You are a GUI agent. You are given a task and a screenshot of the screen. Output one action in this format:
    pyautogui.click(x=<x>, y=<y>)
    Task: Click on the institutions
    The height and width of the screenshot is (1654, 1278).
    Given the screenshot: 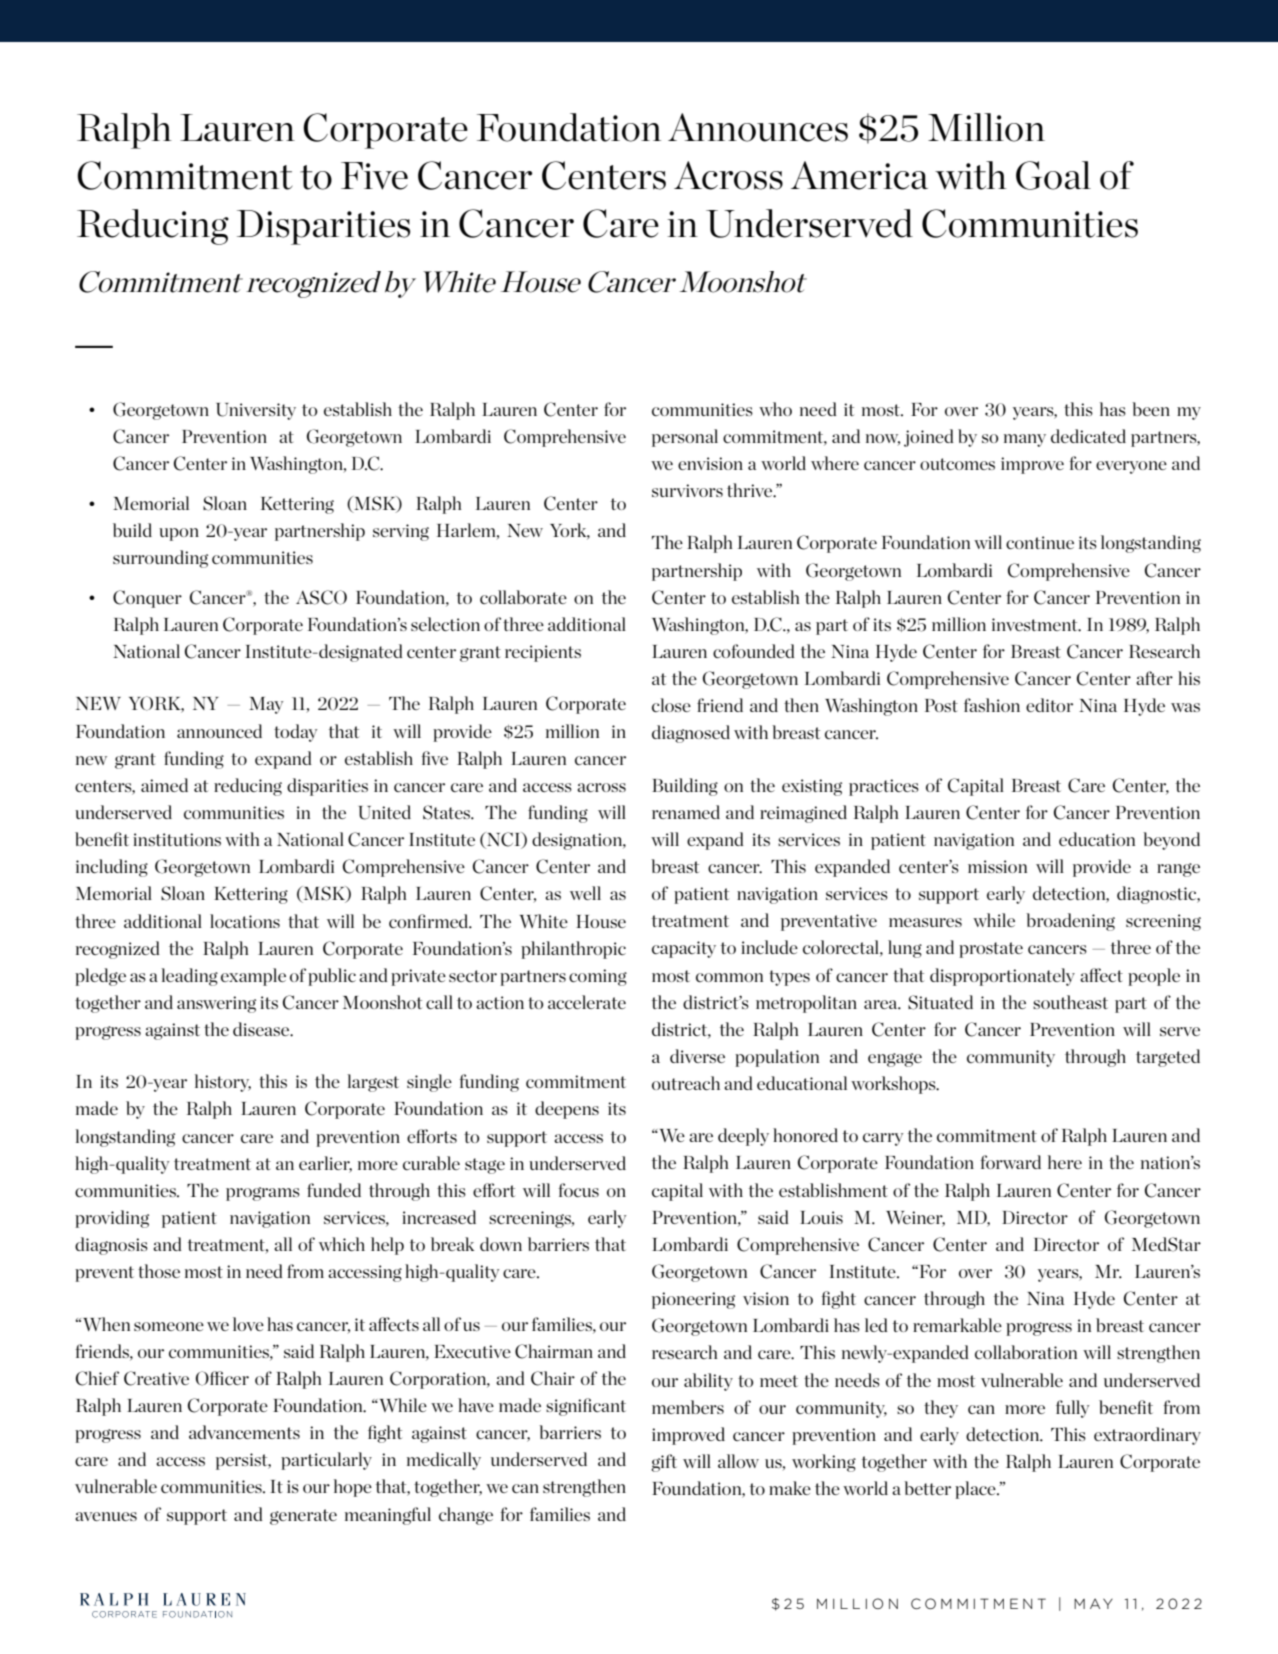 What is the action you would take?
    pyautogui.click(x=177, y=839)
